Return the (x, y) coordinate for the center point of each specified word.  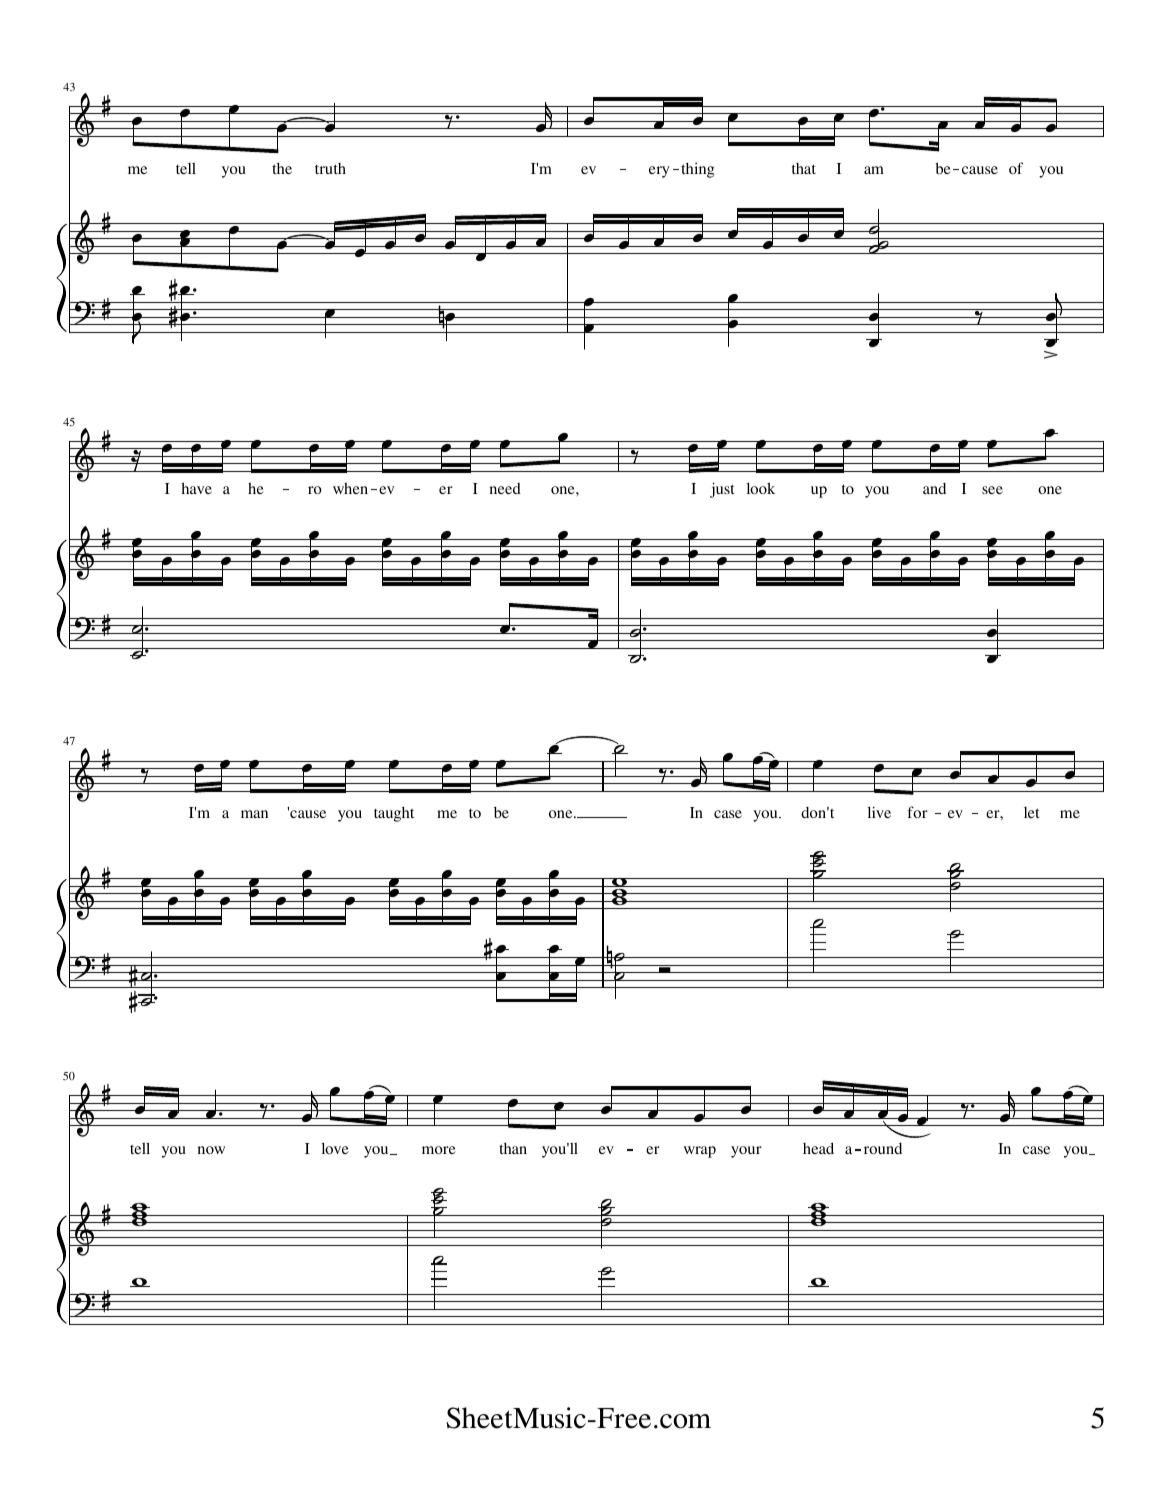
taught (394, 814)
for (917, 812)
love (335, 1148)
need (505, 488)
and (934, 488)
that (804, 168)
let (1032, 812)
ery (659, 172)
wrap (700, 1152)
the (282, 168)
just (722, 490)
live (879, 812)
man (254, 814)
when (350, 488)
